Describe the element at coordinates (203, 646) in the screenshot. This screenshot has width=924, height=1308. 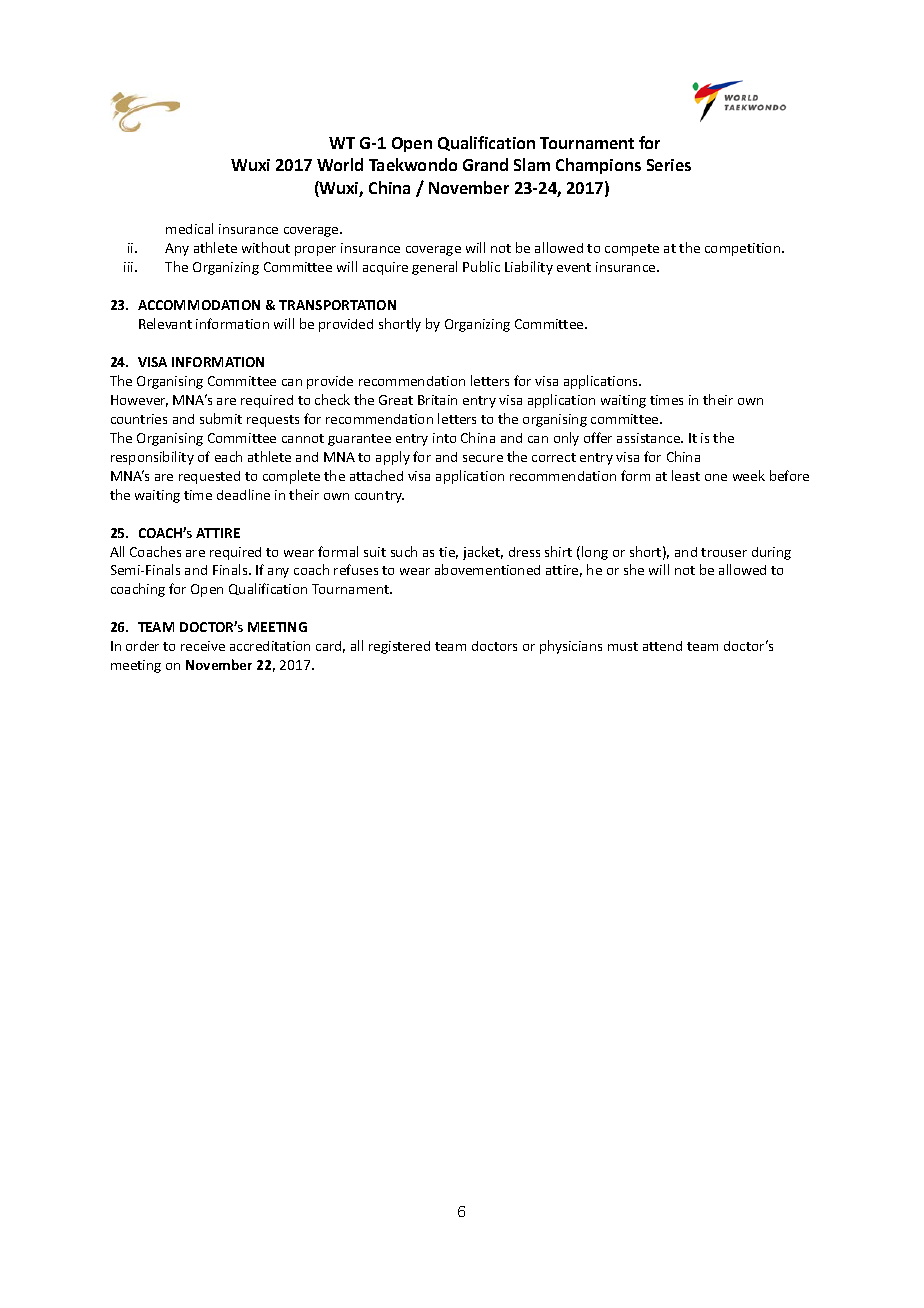
I see `receive` at that location.
